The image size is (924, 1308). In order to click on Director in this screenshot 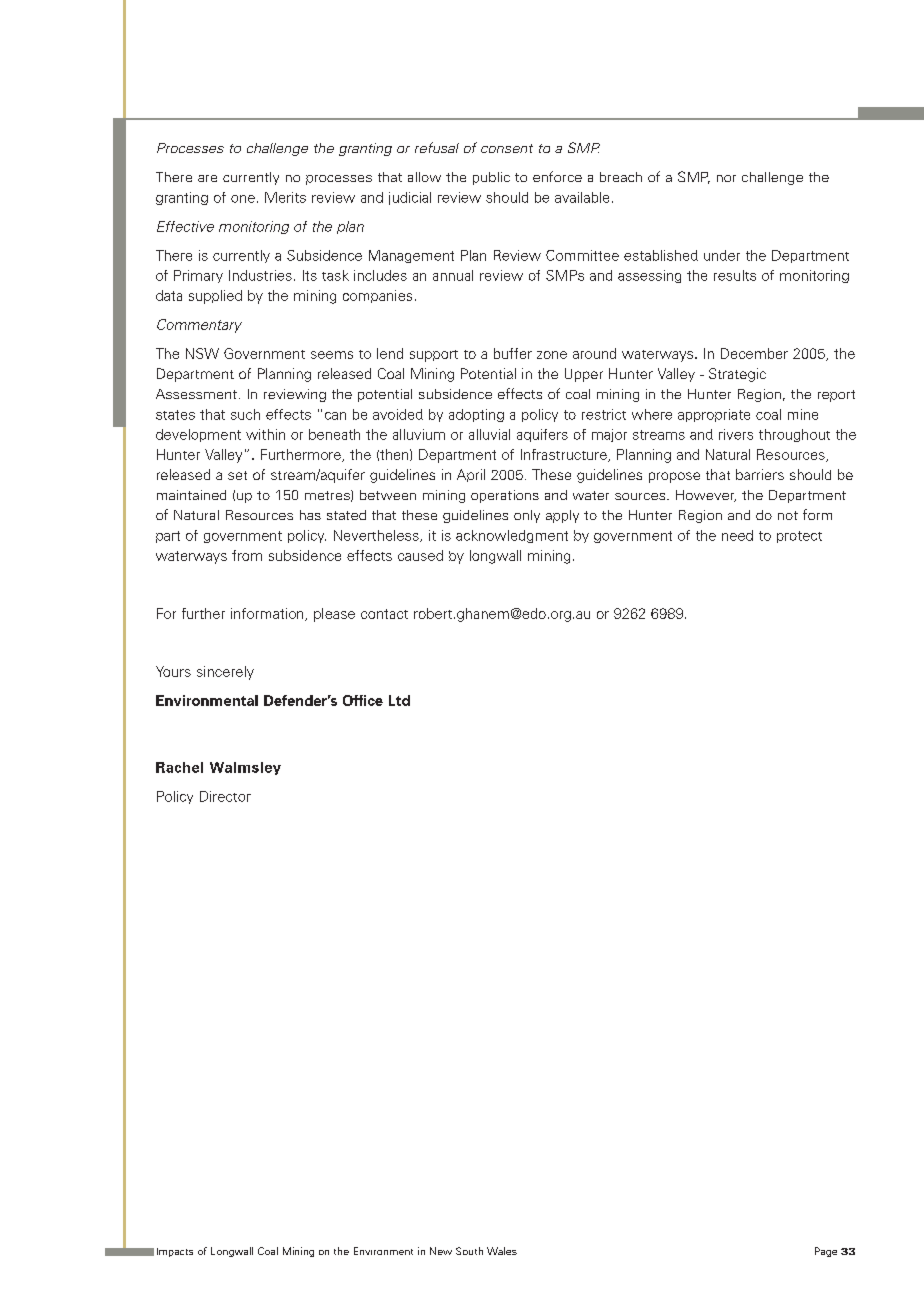, I will do `click(225, 796)`.
